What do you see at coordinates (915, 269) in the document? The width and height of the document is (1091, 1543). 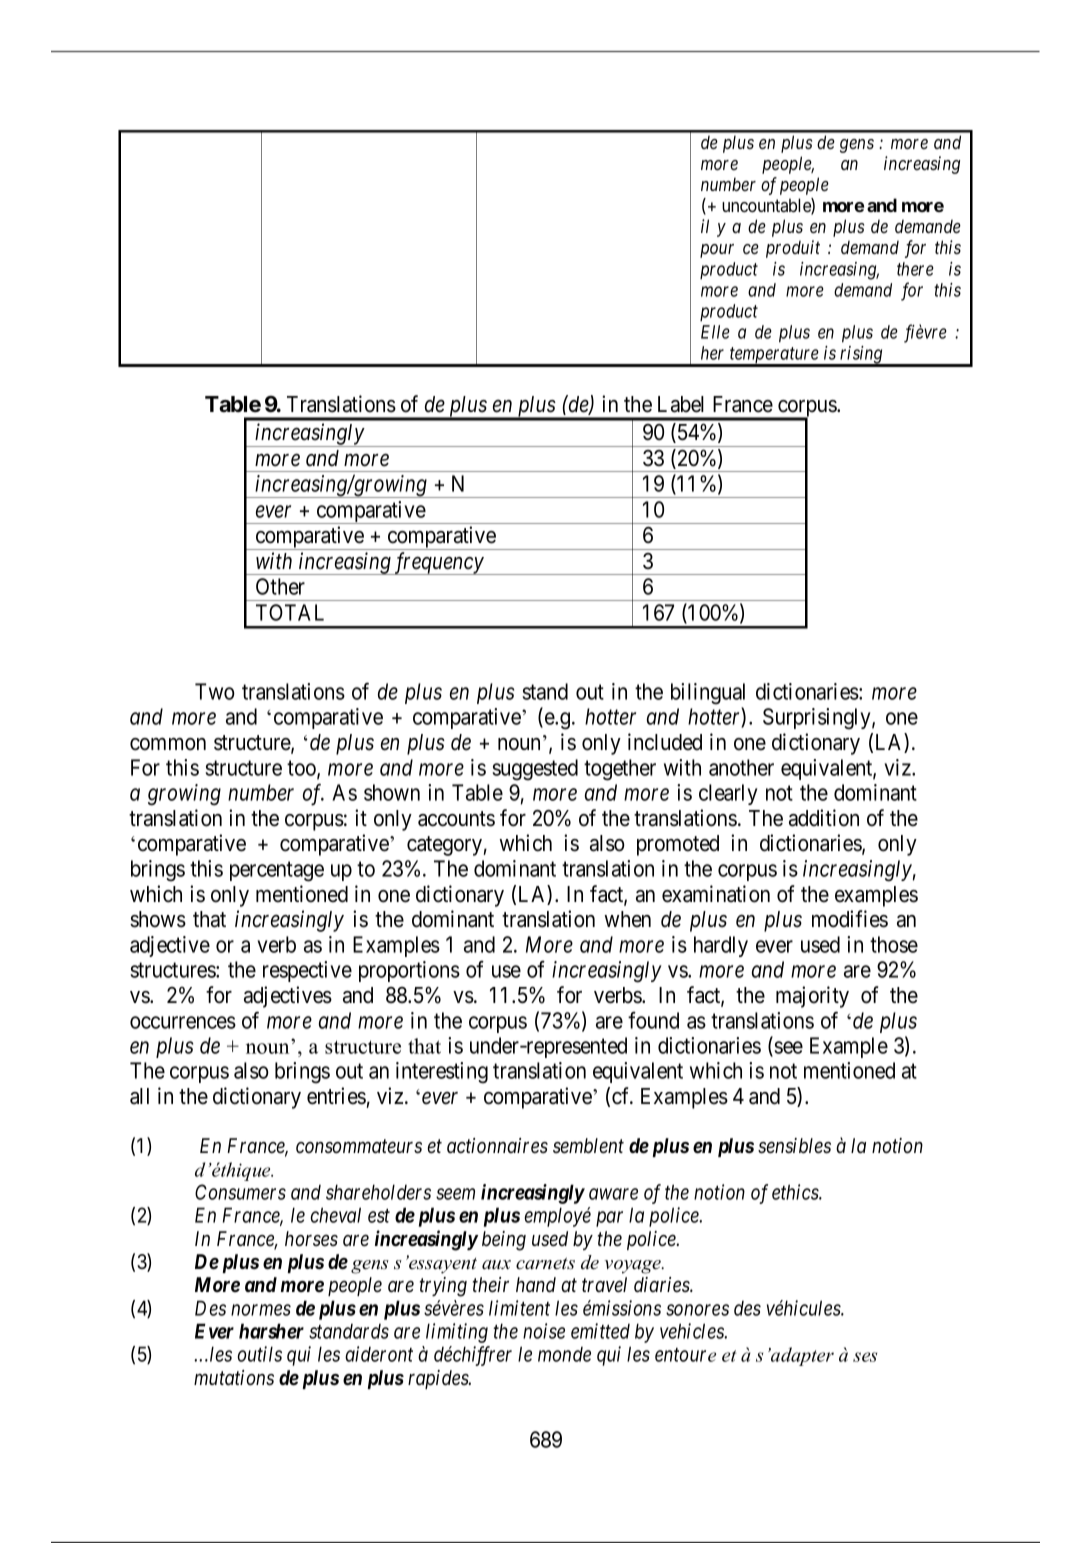 I see `there` at bounding box center [915, 269].
